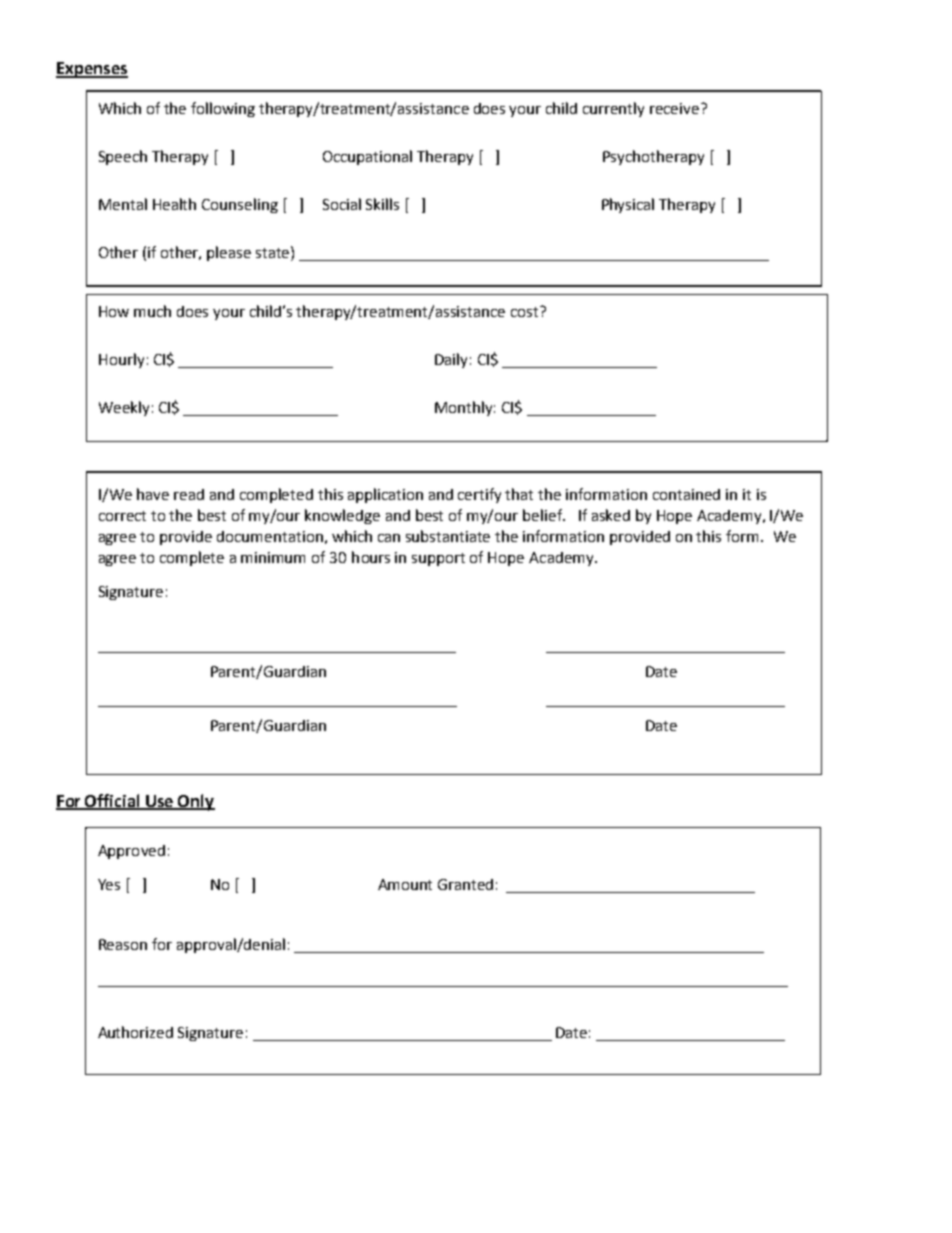 This image has width=952, height=1233. I want to click on following, so click(223, 109).
